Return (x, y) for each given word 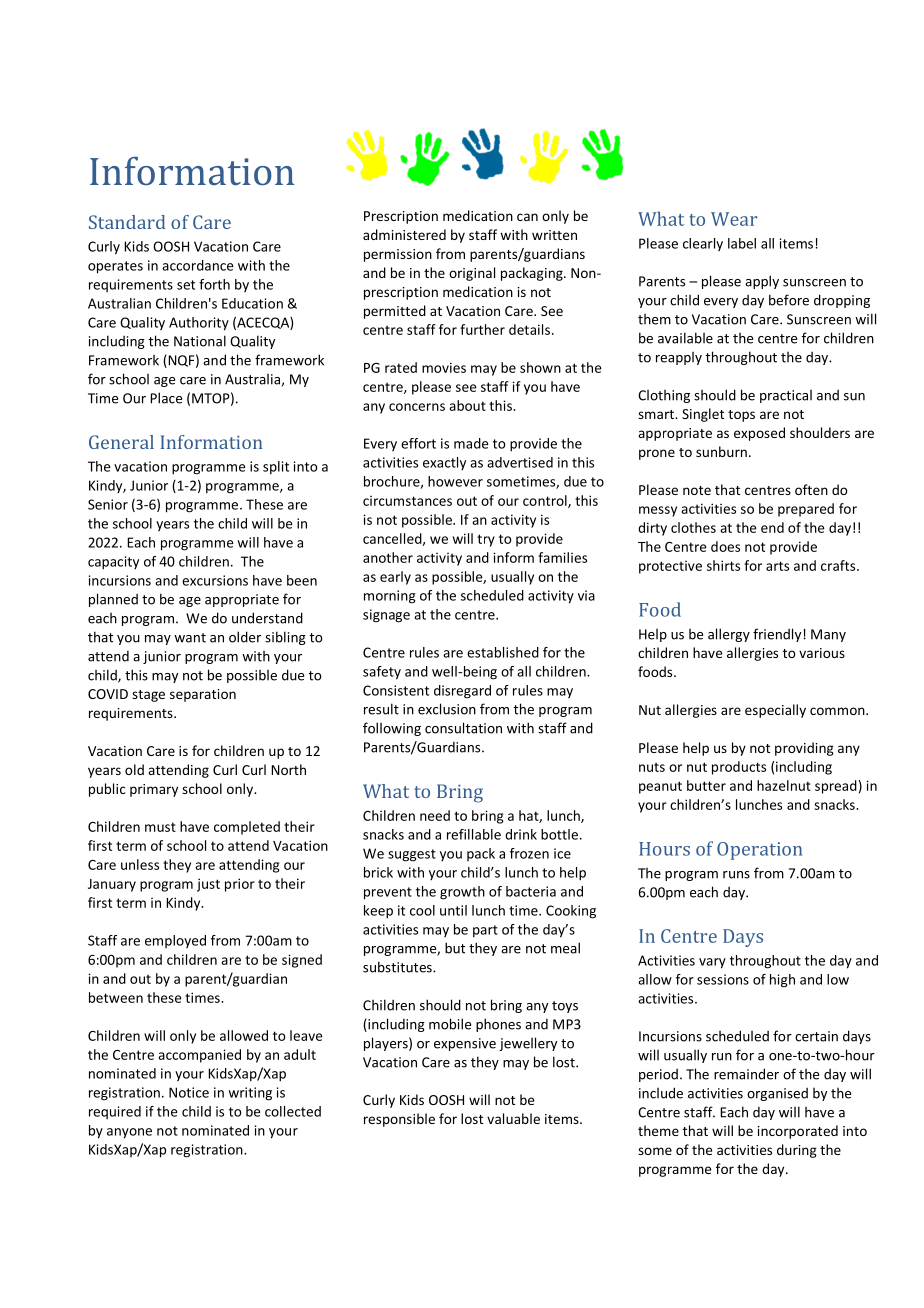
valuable (513, 1118)
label (742, 243)
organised (777, 1094)
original (472, 274)
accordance (198, 265)
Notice (189, 1092)
